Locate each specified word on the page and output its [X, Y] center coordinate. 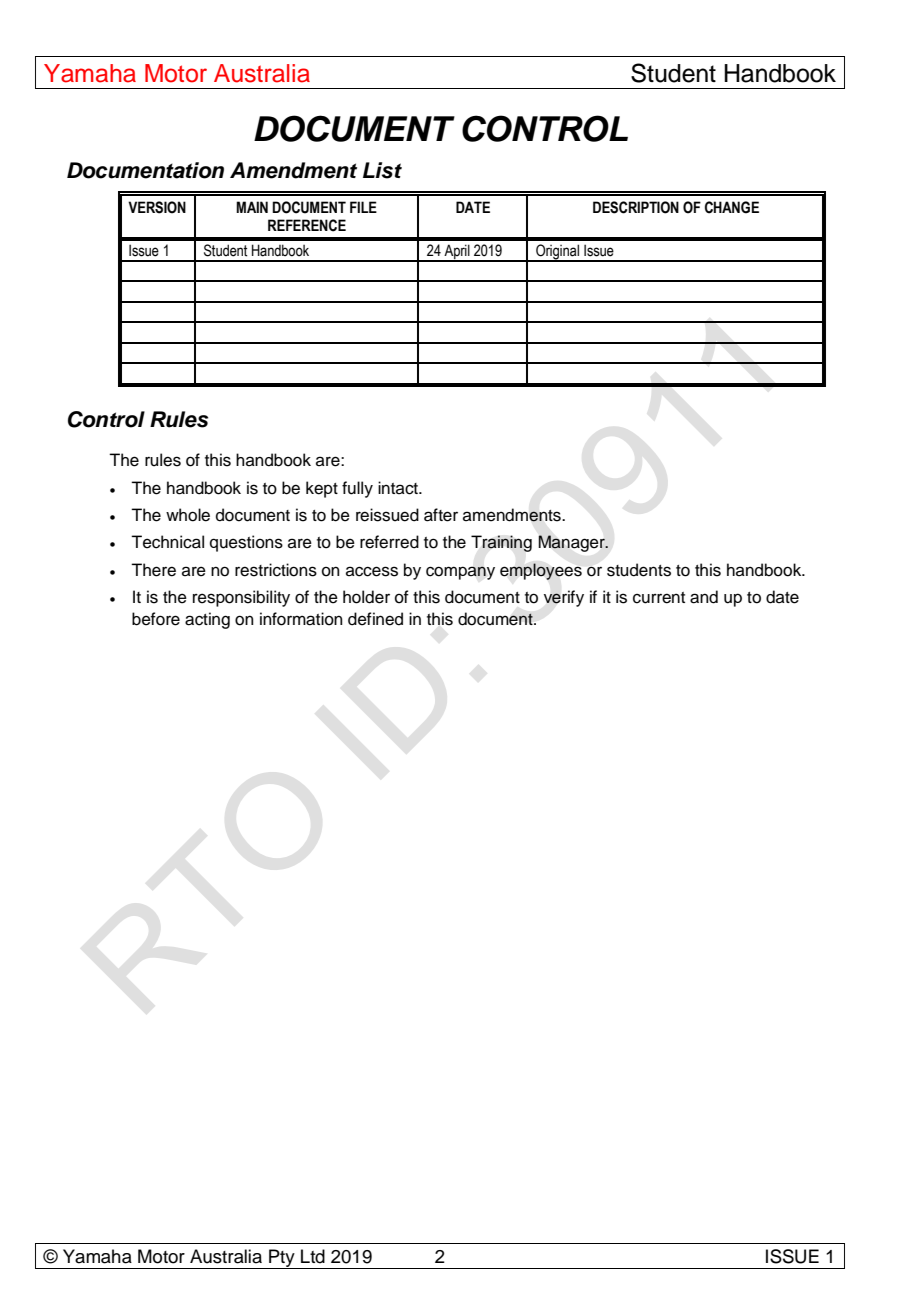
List [382, 170]
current [659, 598]
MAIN [252, 207]
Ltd [313, 1256]
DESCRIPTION [636, 207]
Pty [282, 1259]
